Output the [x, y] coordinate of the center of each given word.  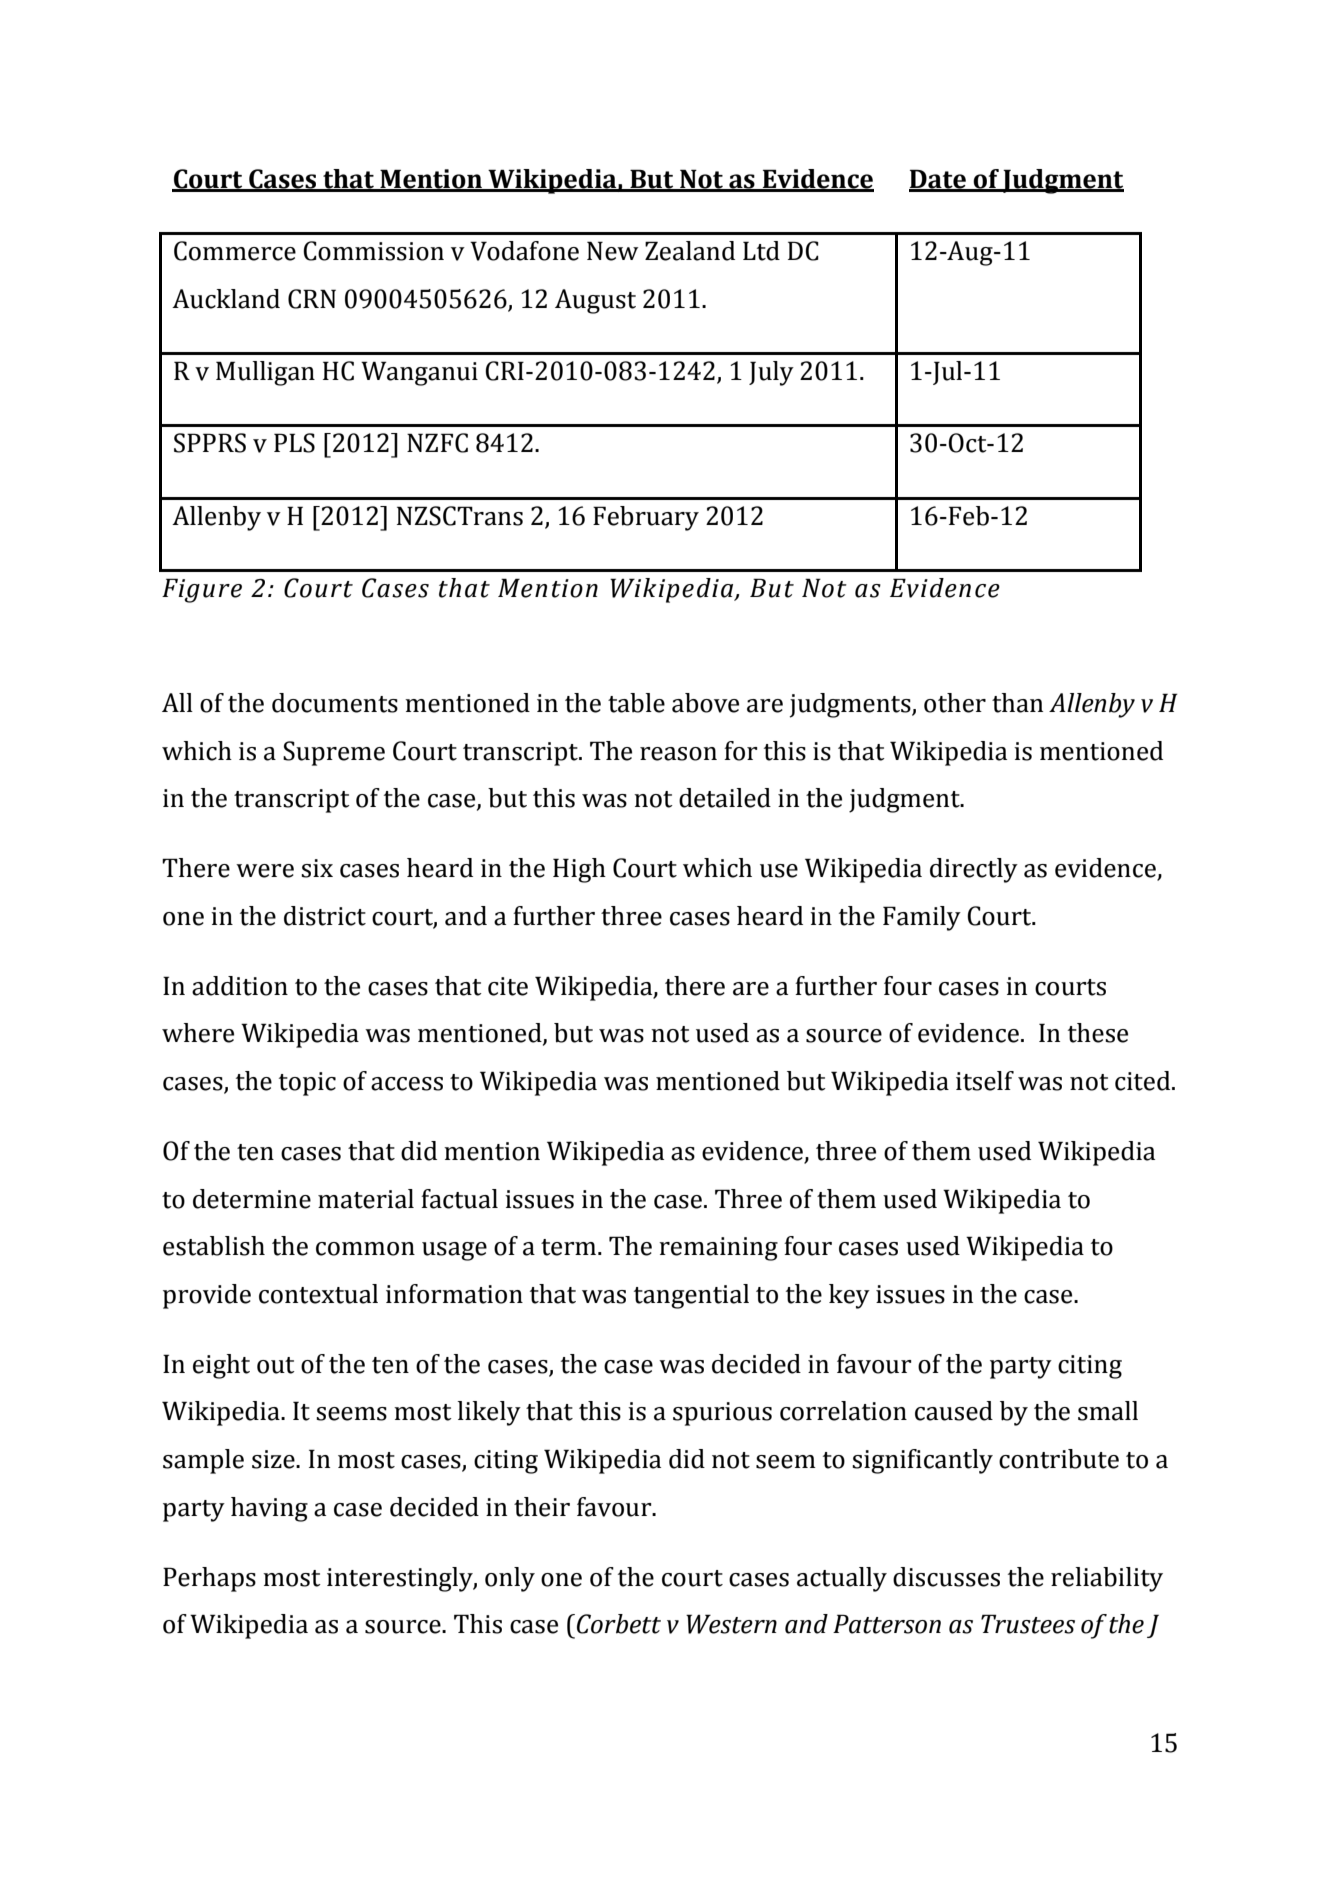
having [269, 1509]
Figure [202, 590]
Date [938, 180]
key [849, 1296]
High [579, 870]
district [325, 916]
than [1017, 703]
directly [974, 870]
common [365, 1249]
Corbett [619, 1624]
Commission [373, 251]
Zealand [690, 251]
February [646, 518]
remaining [718, 1249]
